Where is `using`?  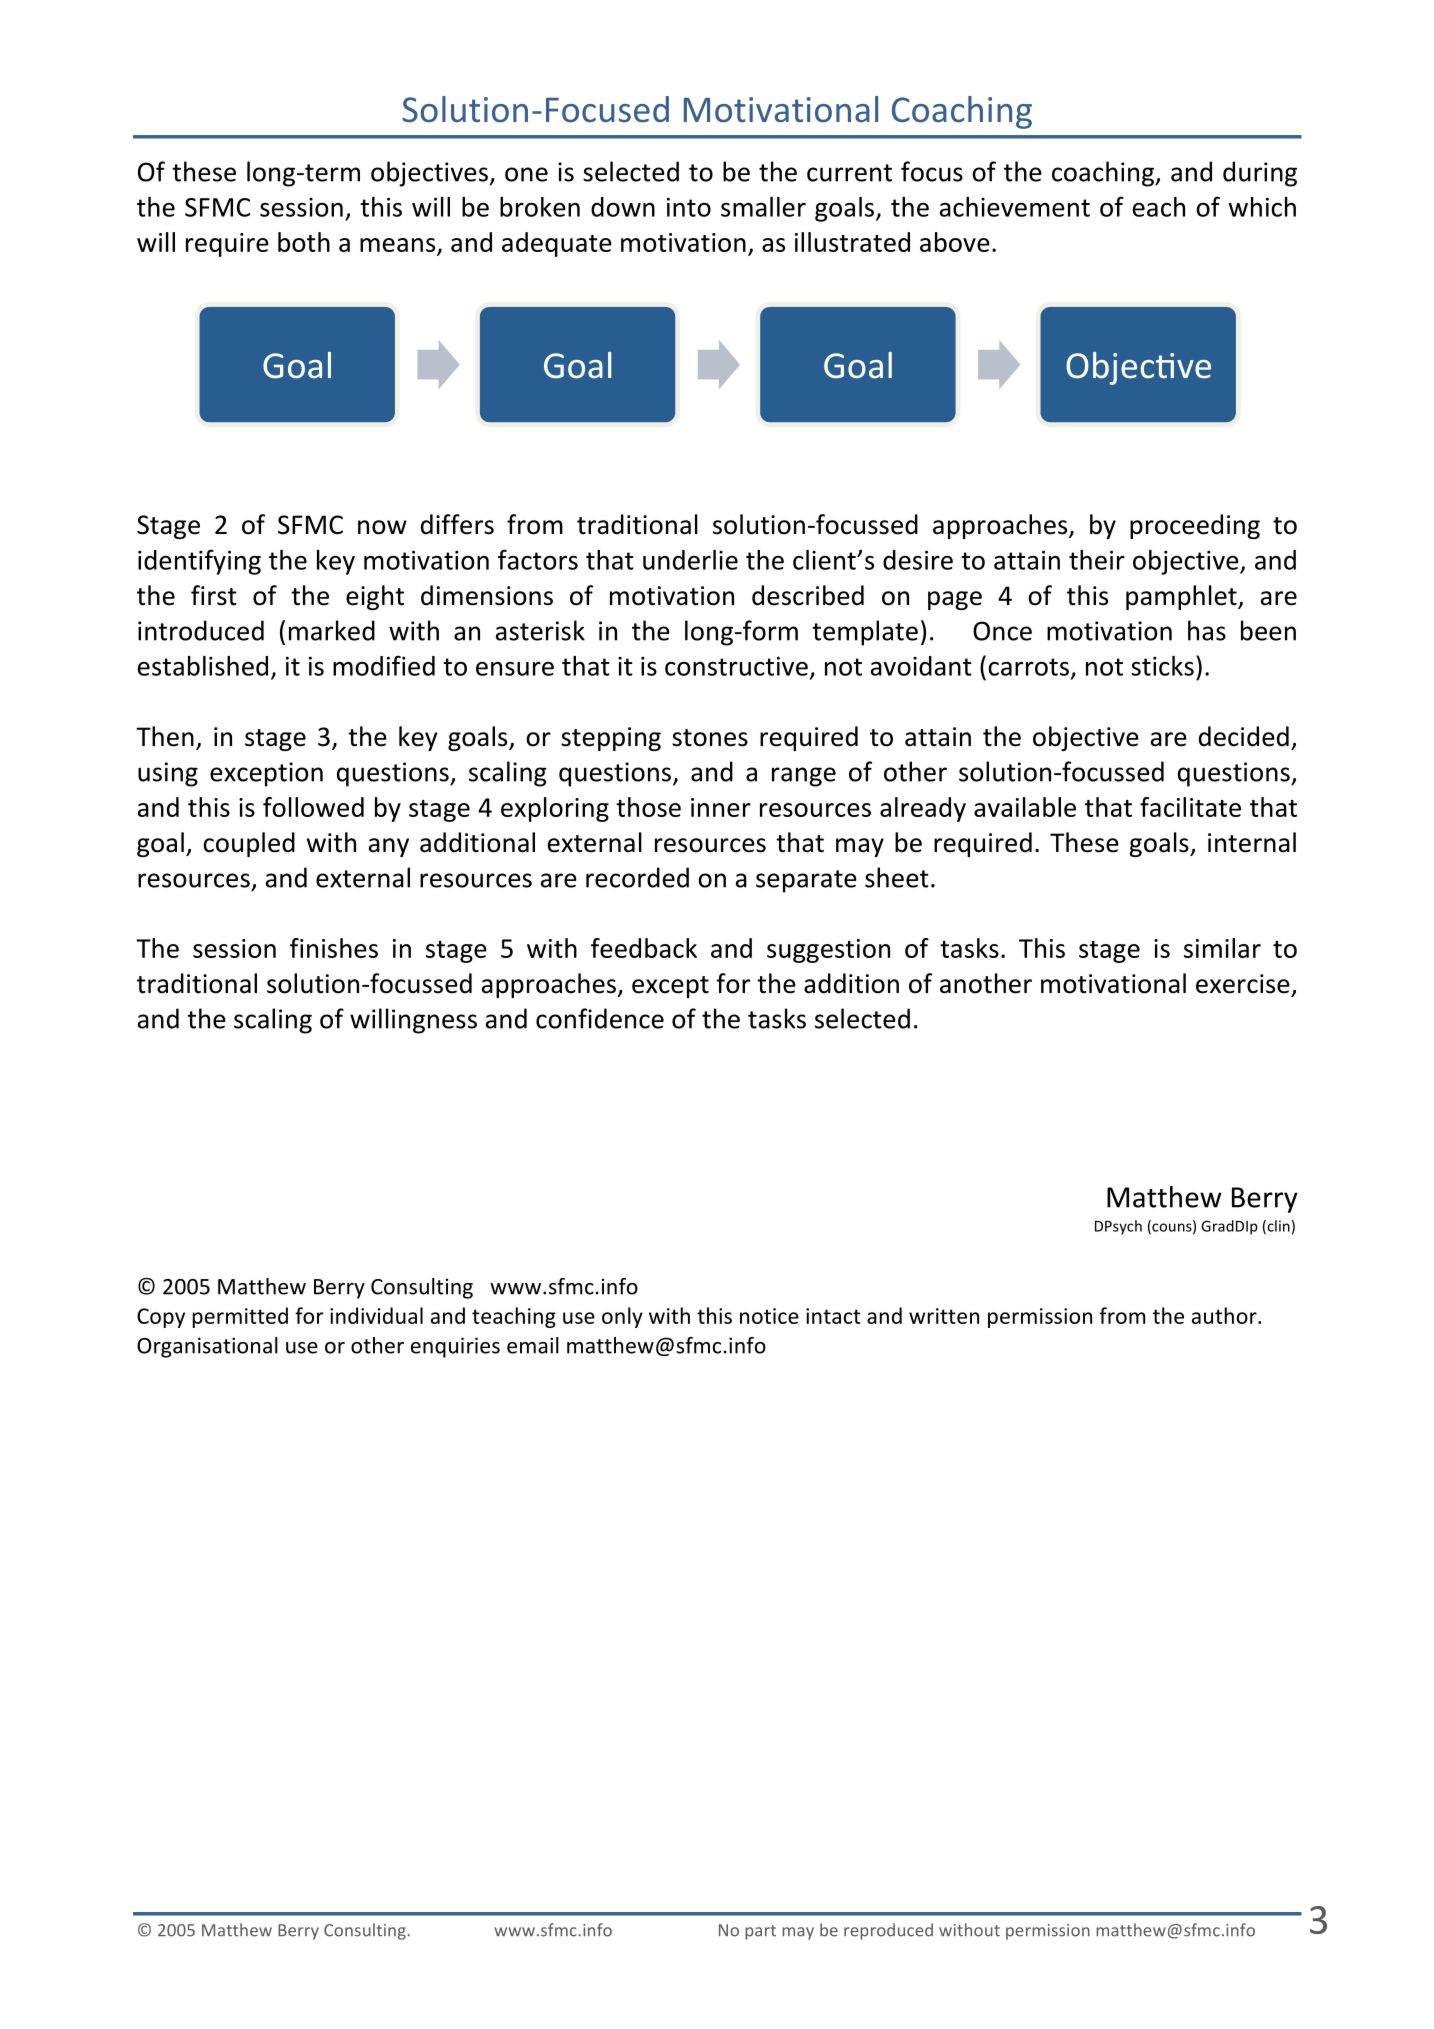
using is located at coordinates (168, 774).
